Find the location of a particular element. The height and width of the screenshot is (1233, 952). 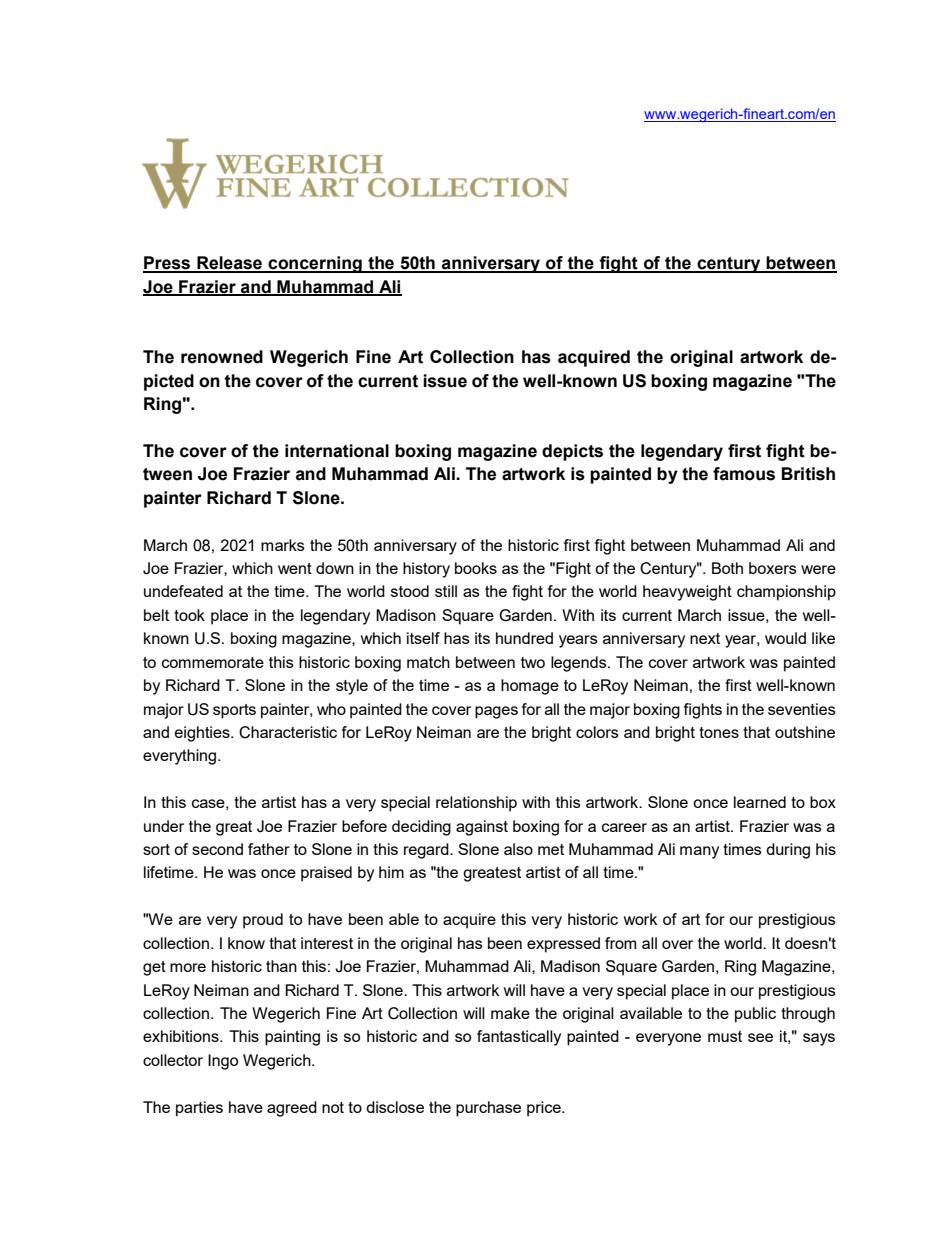

famous is located at coordinates (744, 474).
